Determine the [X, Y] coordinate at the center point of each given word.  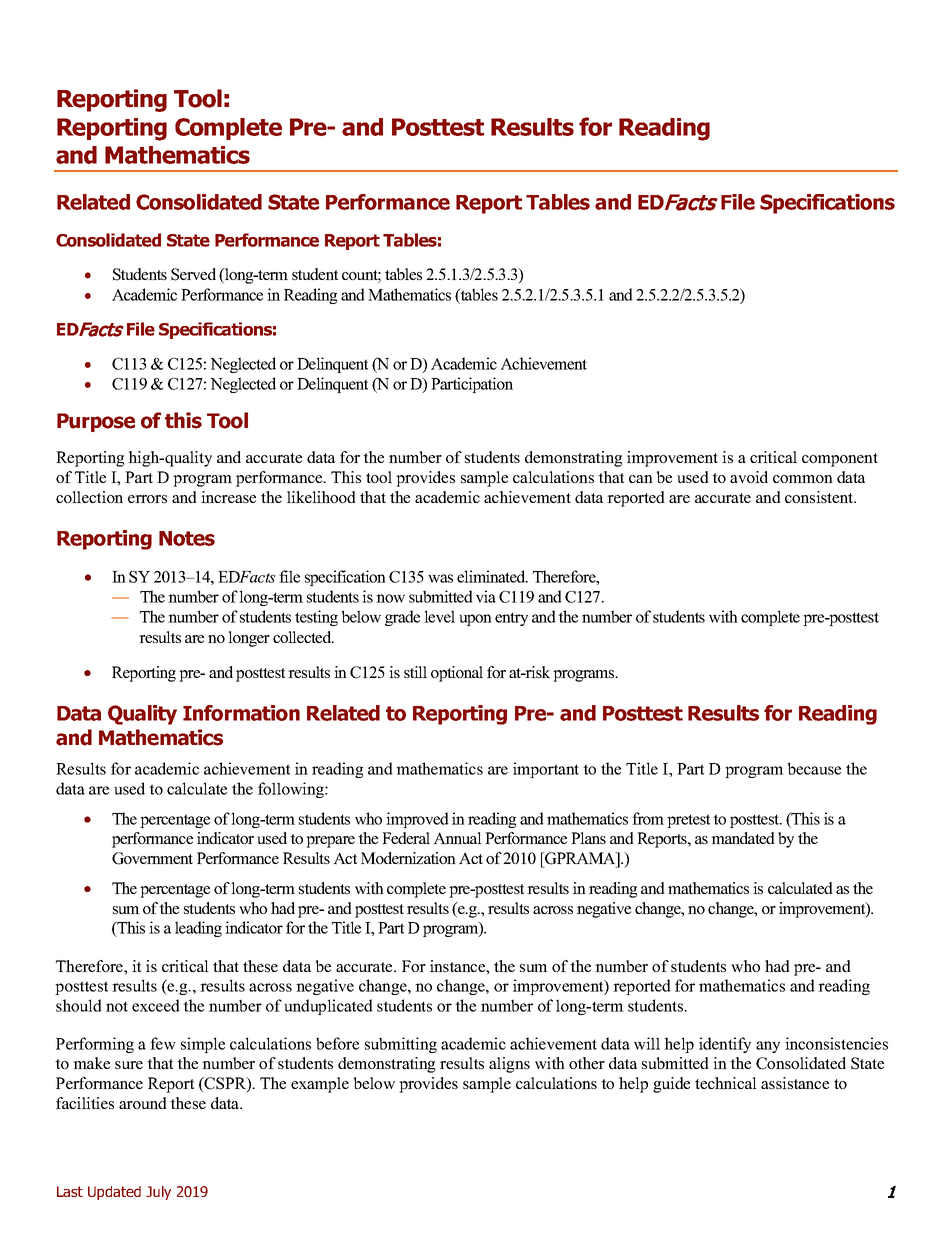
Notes [187, 538]
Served [193, 274]
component [840, 460]
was [440, 578]
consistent [820, 497]
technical [726, 1083]
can [641, 479]
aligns [509, 1065]
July [158, 1193]
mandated [743, 838]
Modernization [408, 858]
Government [152, 858]
